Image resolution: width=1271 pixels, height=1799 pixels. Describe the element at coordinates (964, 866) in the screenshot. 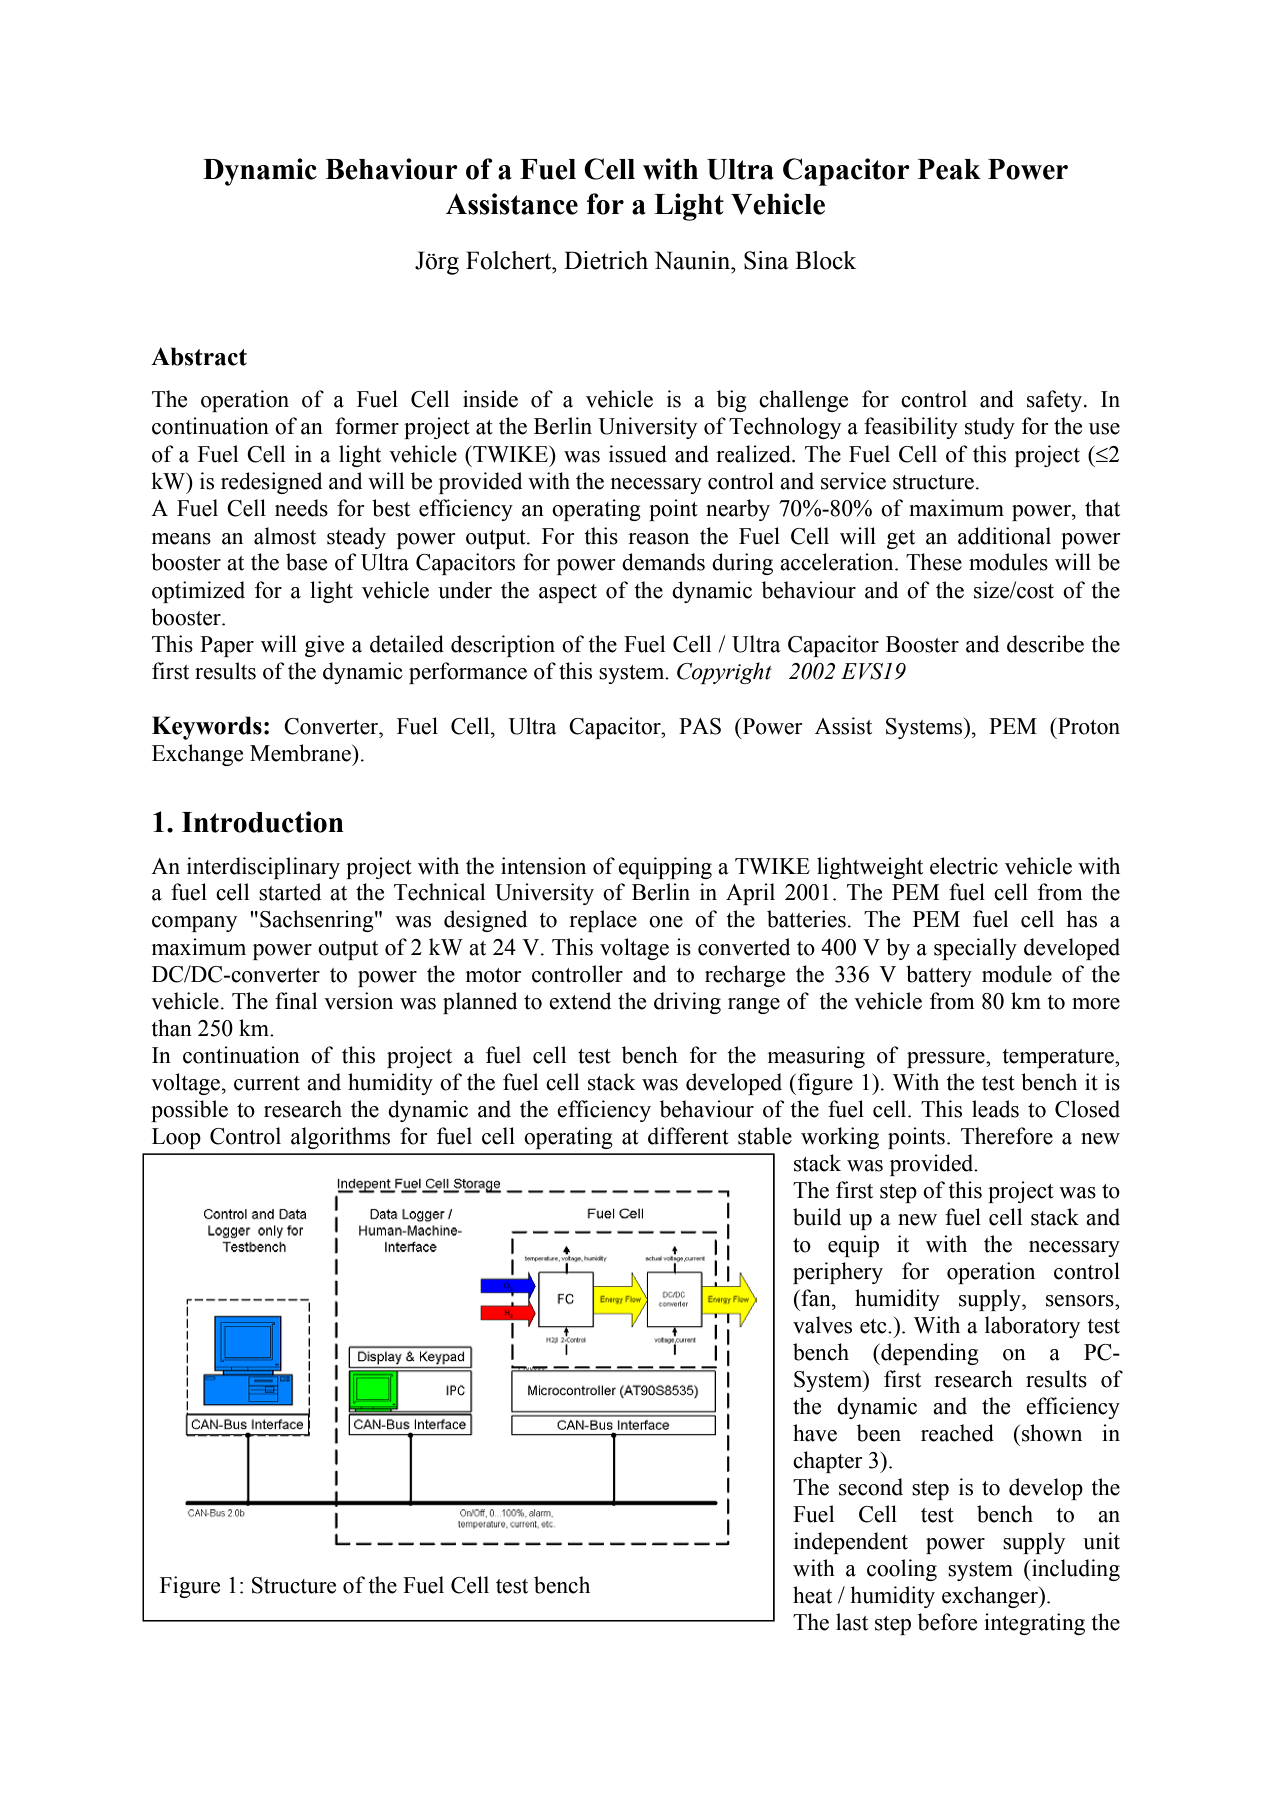

I see `electric` at that location.
